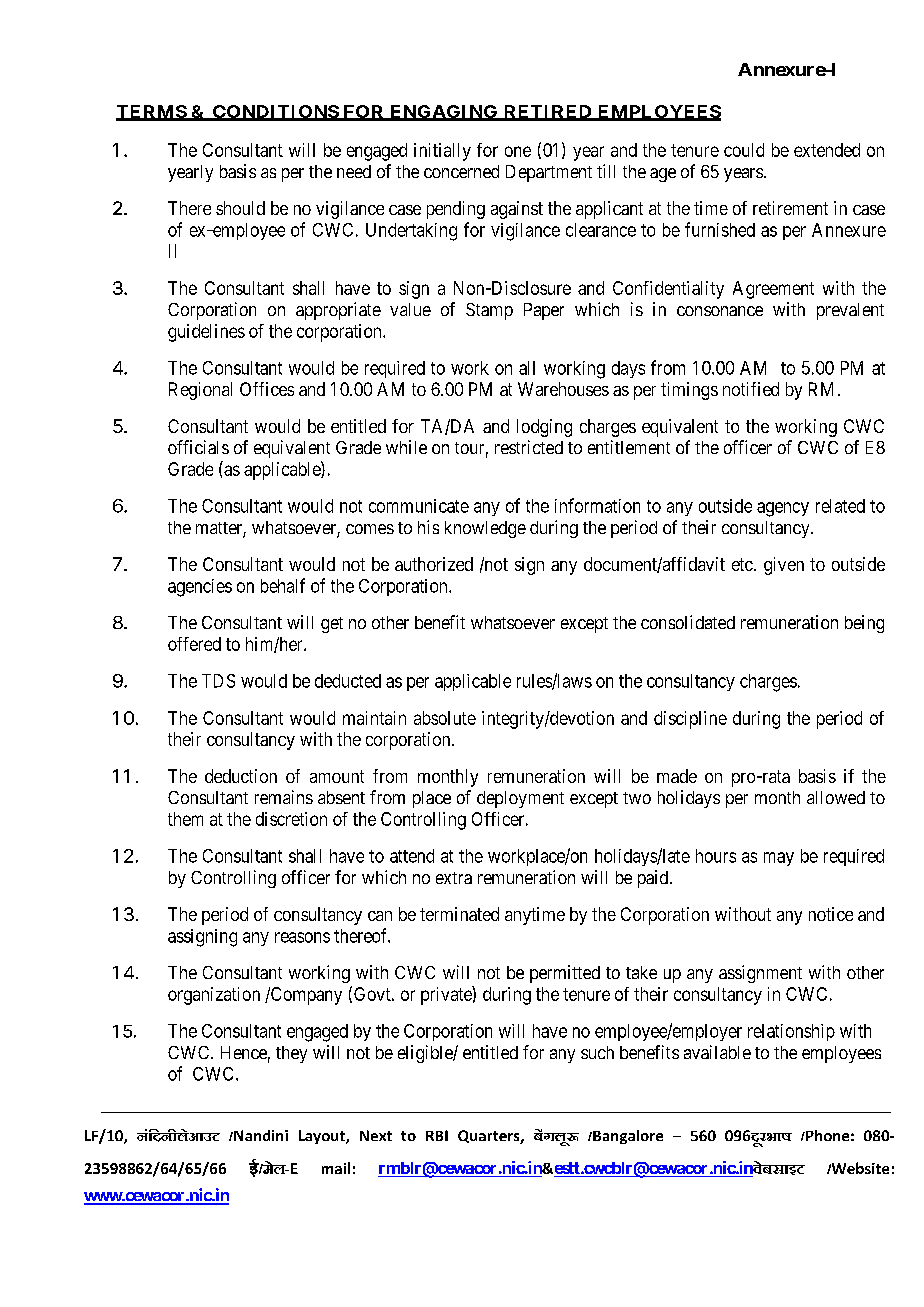  Describe the element at coordinates (260, 1135) in the image. I see `Nandini` at that location.
